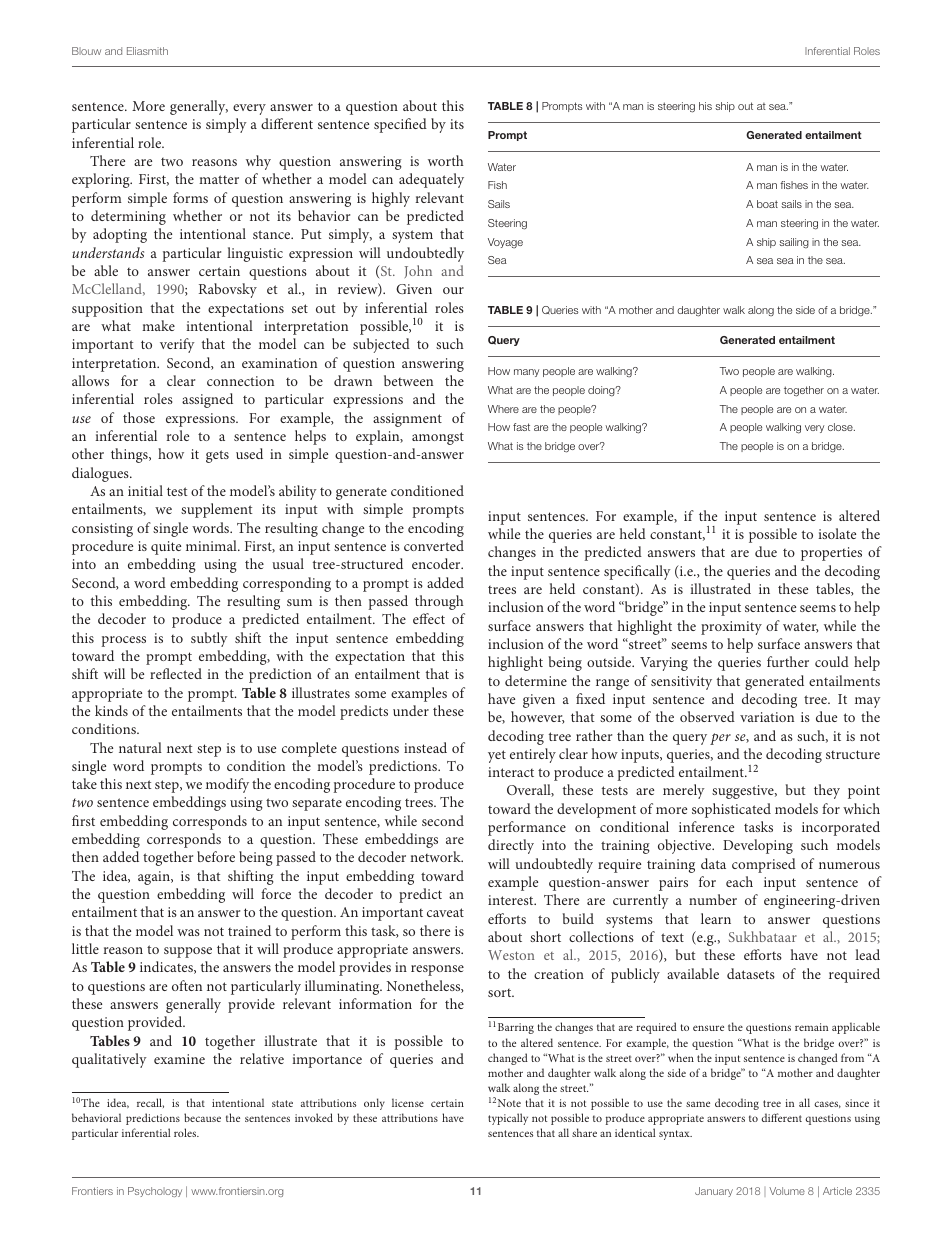  What do you see at coordinates (207, 400) in the page?
I see `assigned` at bounding box center [207, 400].
